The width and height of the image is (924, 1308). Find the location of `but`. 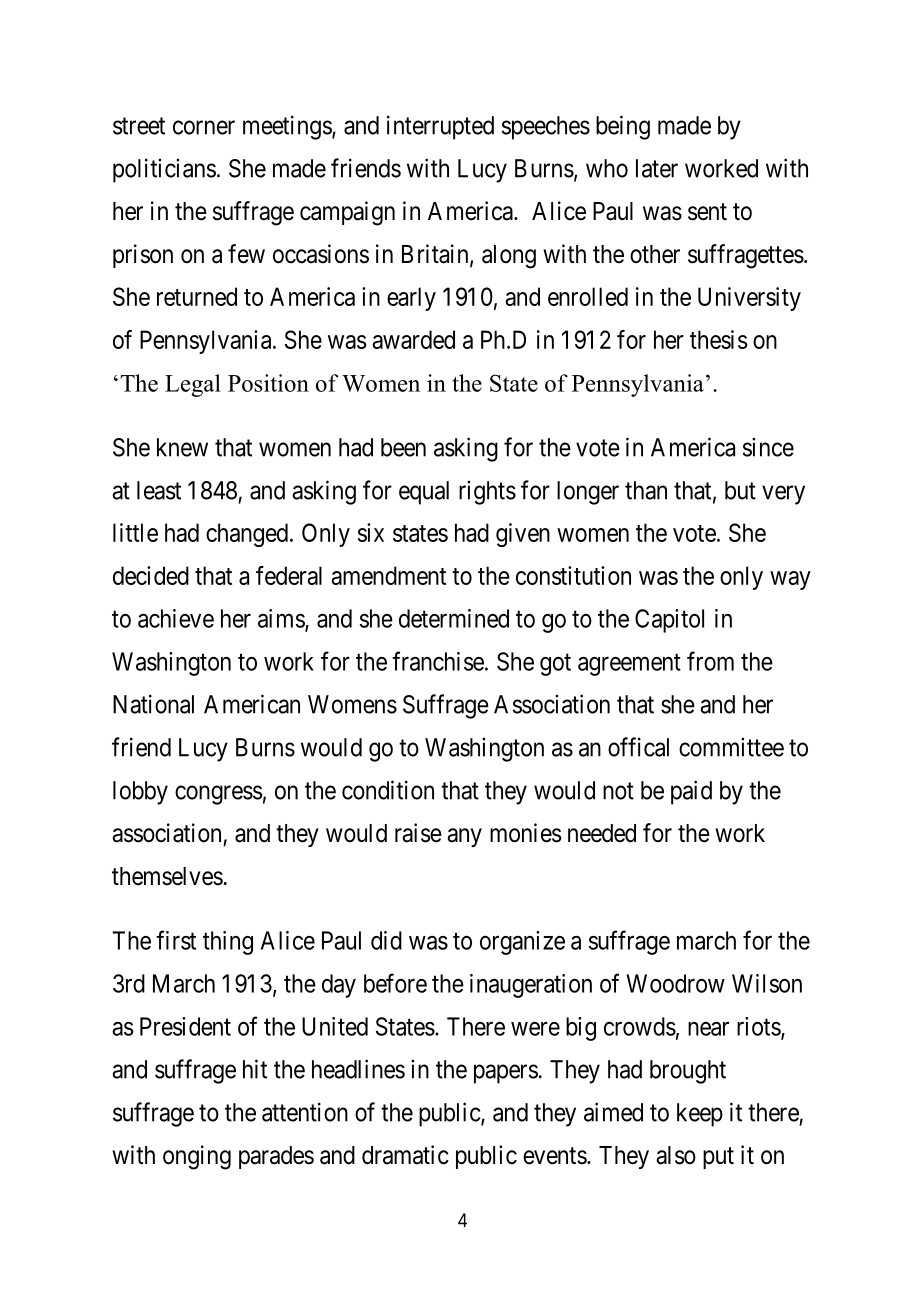

but is located at coordinates (740, 490).
